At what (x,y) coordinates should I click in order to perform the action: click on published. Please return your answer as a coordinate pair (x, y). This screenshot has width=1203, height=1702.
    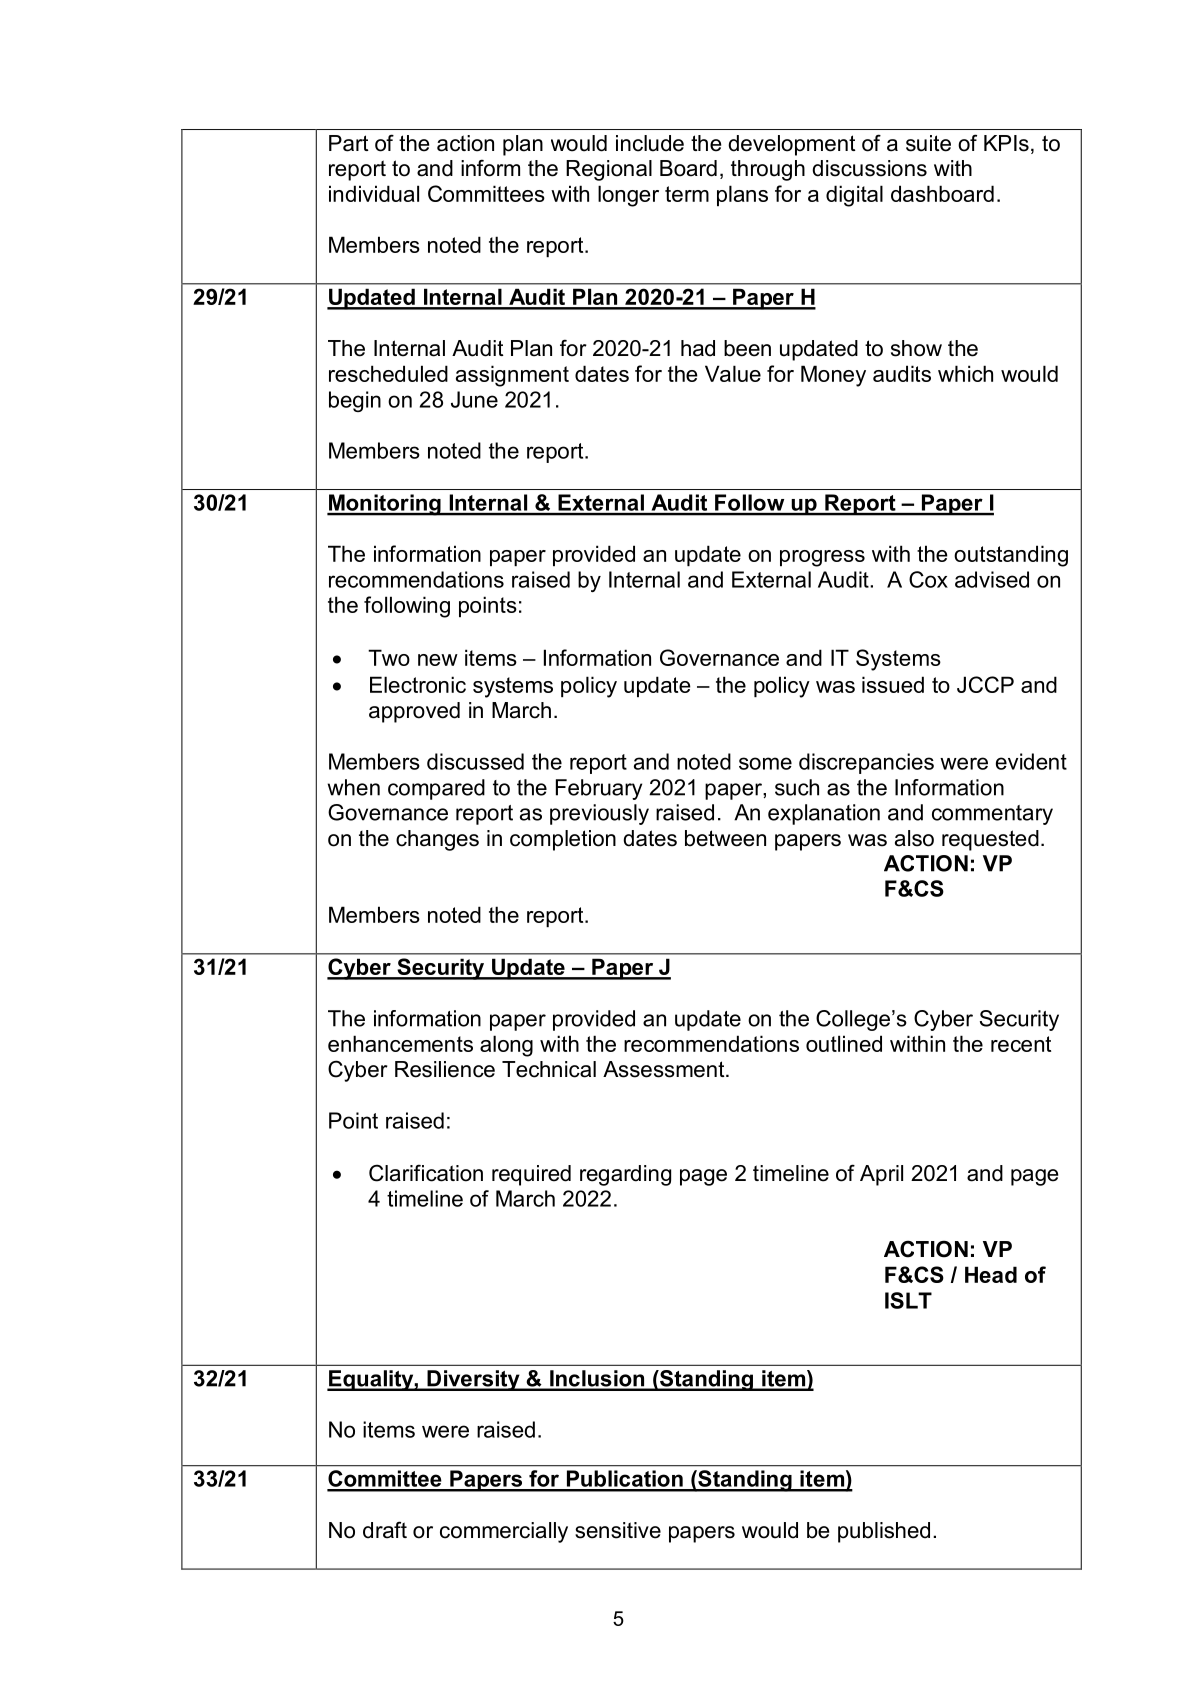
    Looking at the image, I should click on (884, 1532).
